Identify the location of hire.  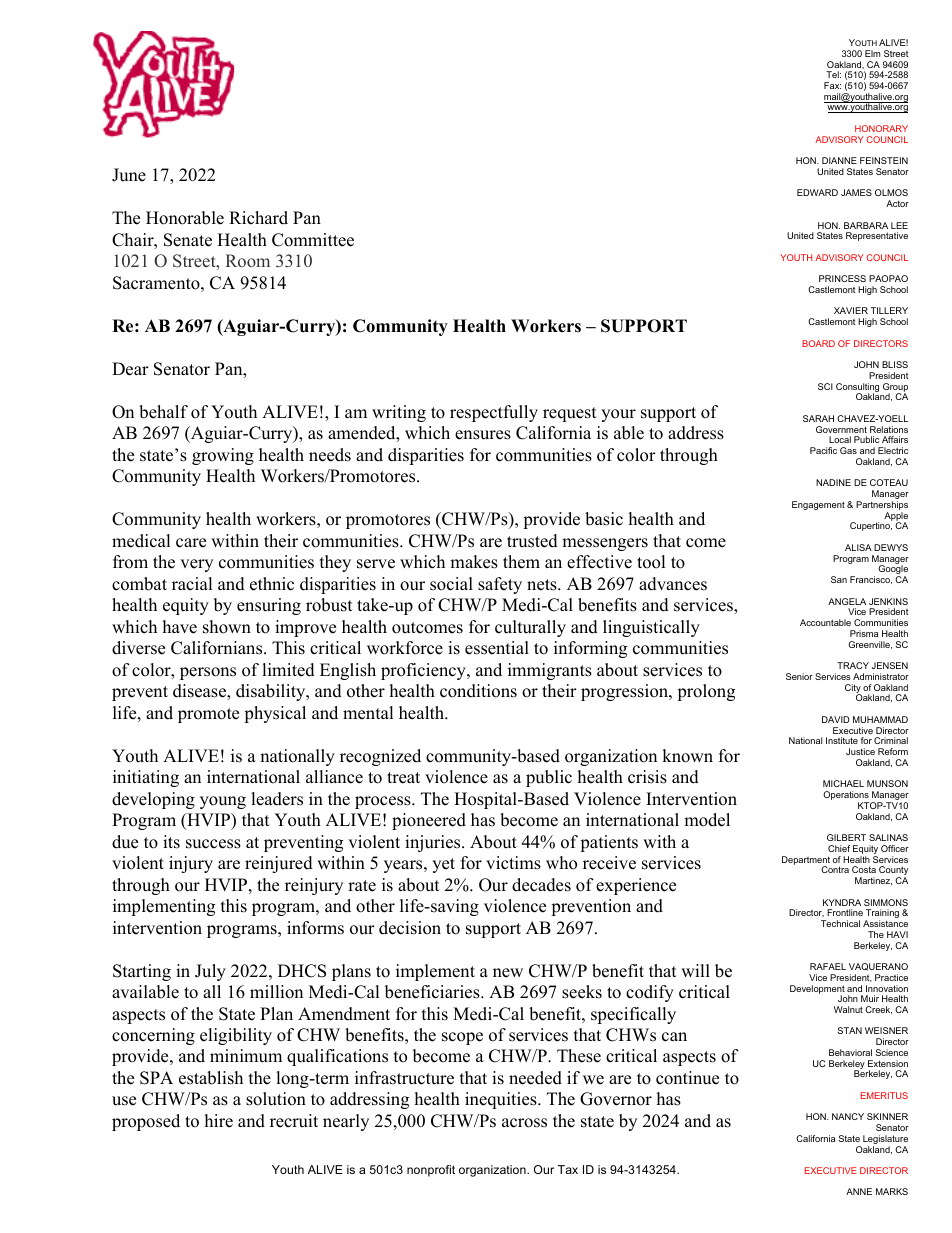
(219, 1121).
